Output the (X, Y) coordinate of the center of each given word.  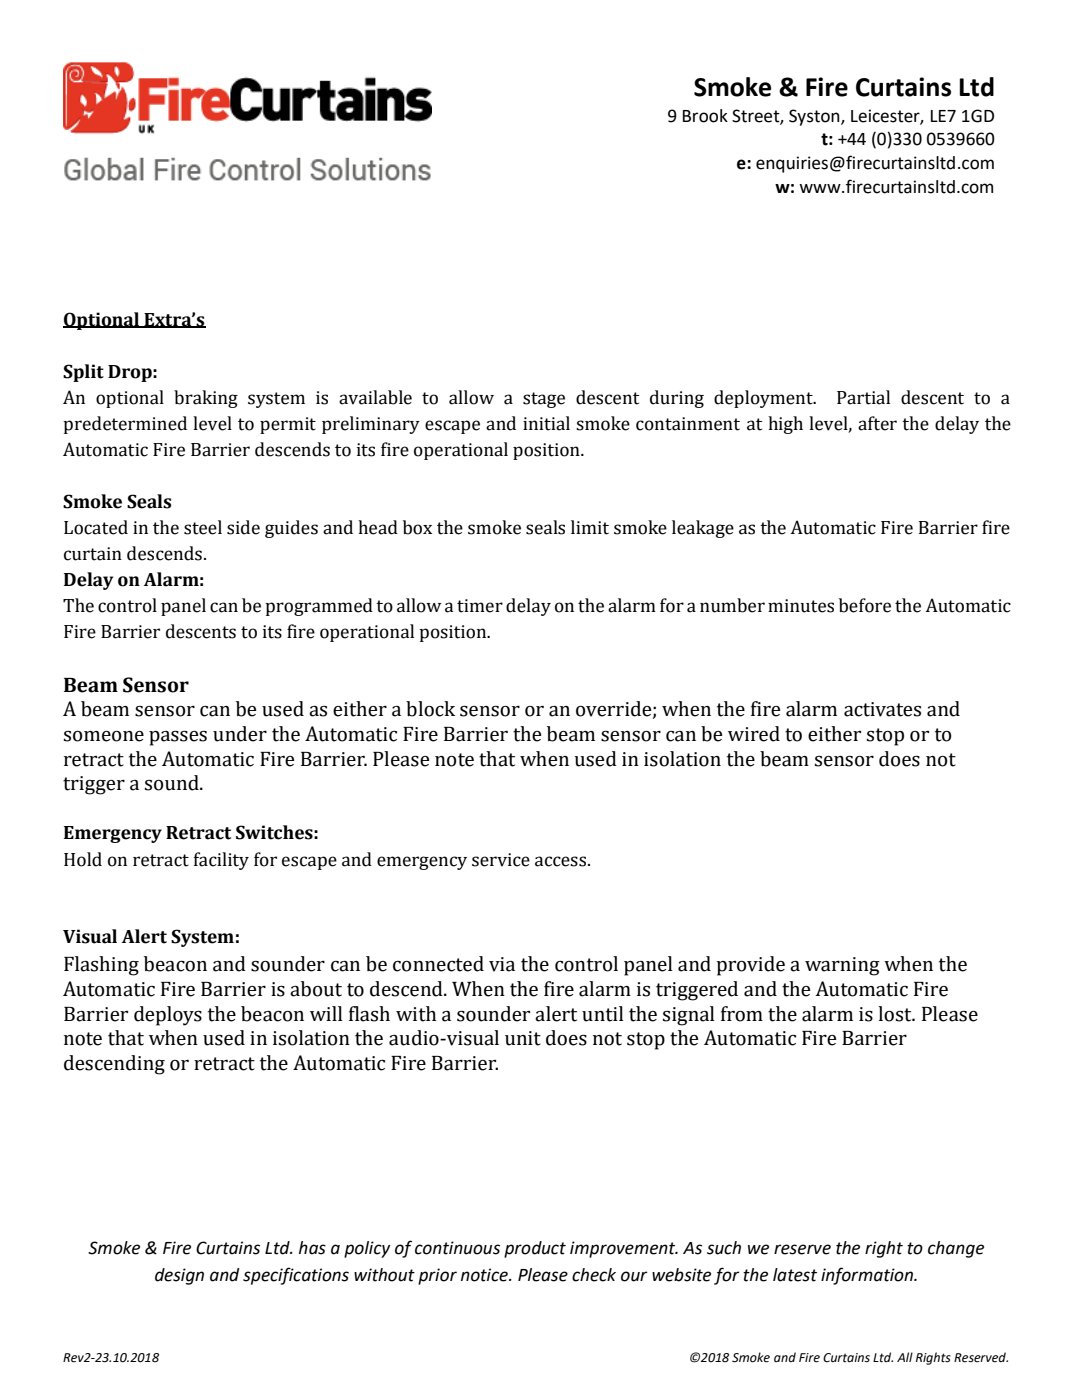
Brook (705, 116)
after (877, 423)
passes (178, 738)
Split (83, 373)
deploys (168, 1016)
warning (842, 966)
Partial (863, 397)
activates (882, 709)
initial (546, 423)
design (179, 1276)
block (430, 709)
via (502, 964)
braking (206, 399)
